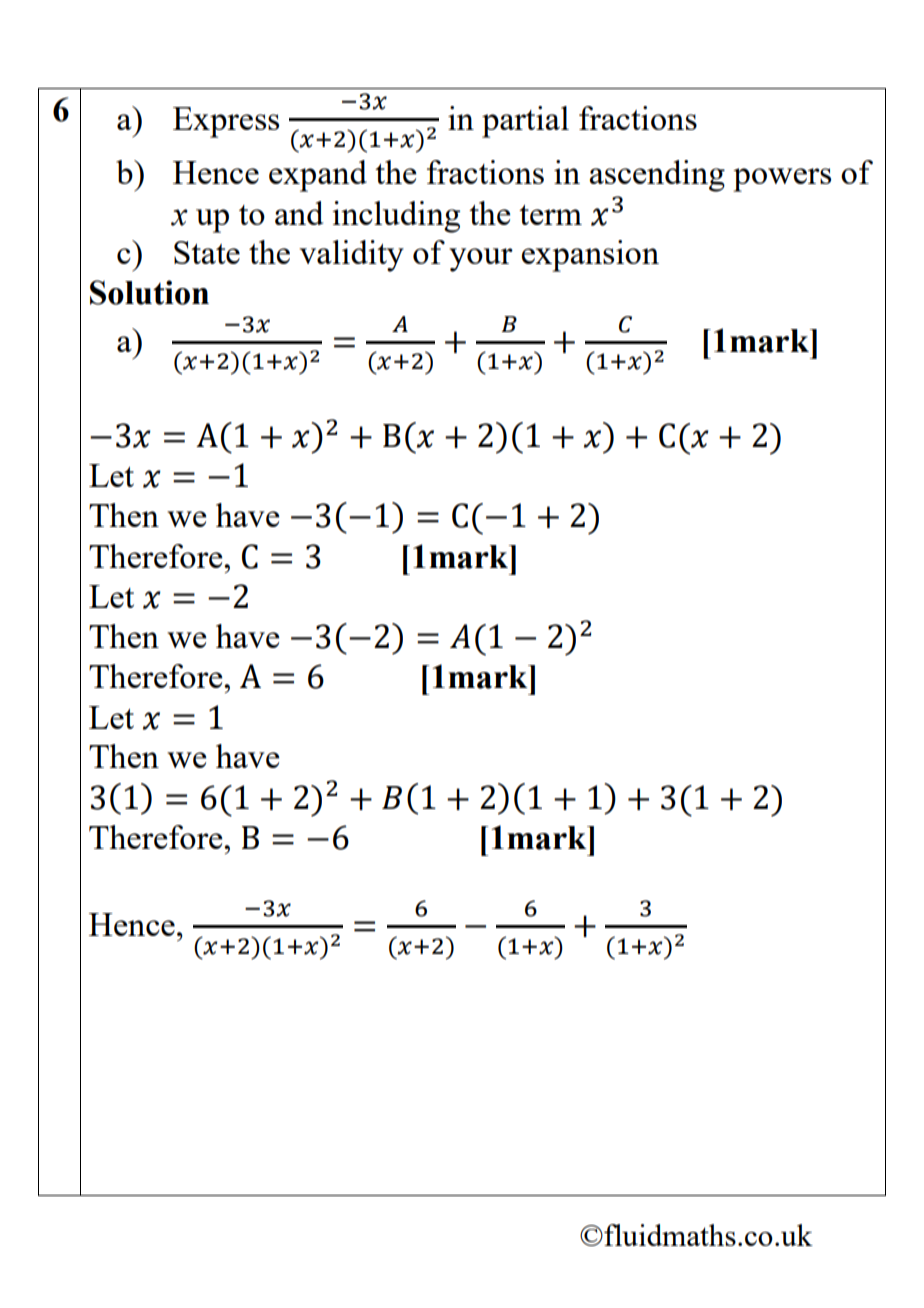  Describe the element at coordinates (149, 292) in the page. I see `Solution` at that location.
